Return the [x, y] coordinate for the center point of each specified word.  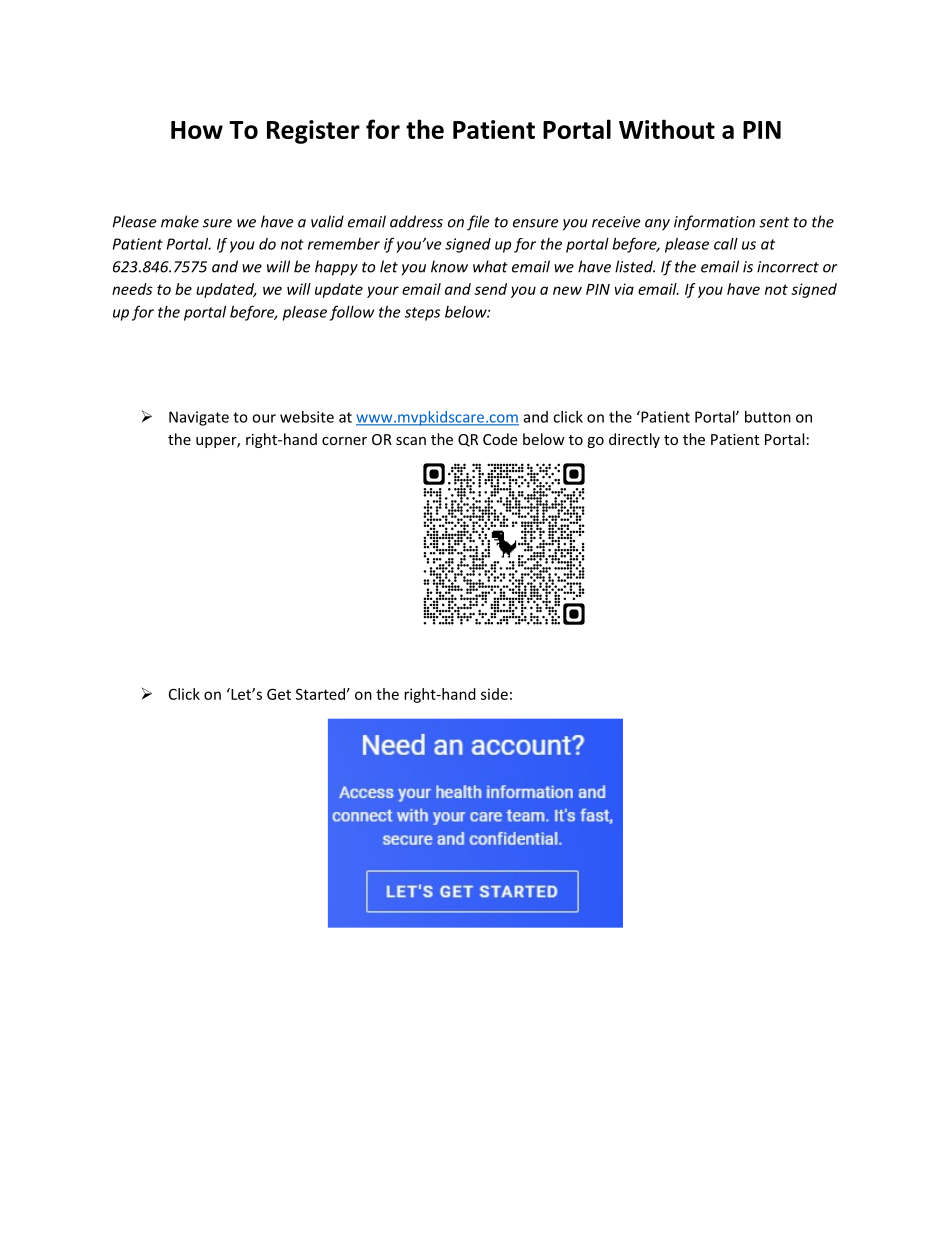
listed [635, 266]
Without [667, 129]
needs [132, 289]
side [494, 694]
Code [500, 439]
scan [411, 441]
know [449, 266]
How [197, 130]
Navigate [199, 418]
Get [279, 694]
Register [313, 132]
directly [634, 440]
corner [344, 441]
